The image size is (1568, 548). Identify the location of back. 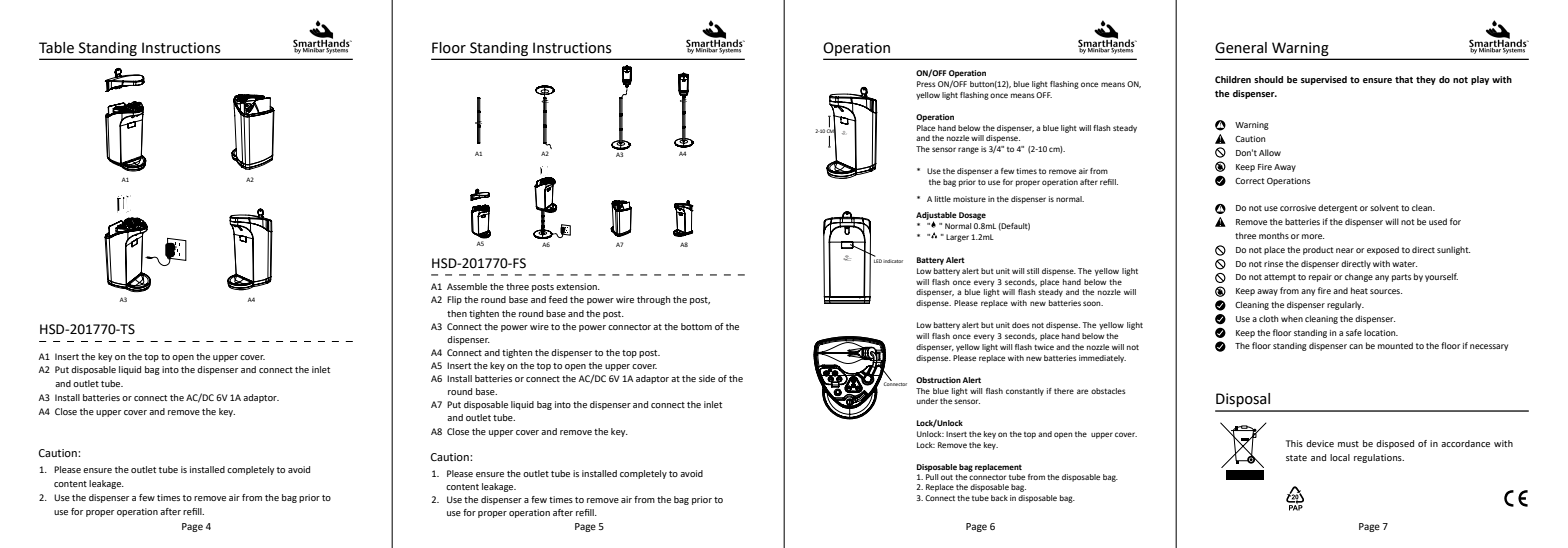
(999, 498).
